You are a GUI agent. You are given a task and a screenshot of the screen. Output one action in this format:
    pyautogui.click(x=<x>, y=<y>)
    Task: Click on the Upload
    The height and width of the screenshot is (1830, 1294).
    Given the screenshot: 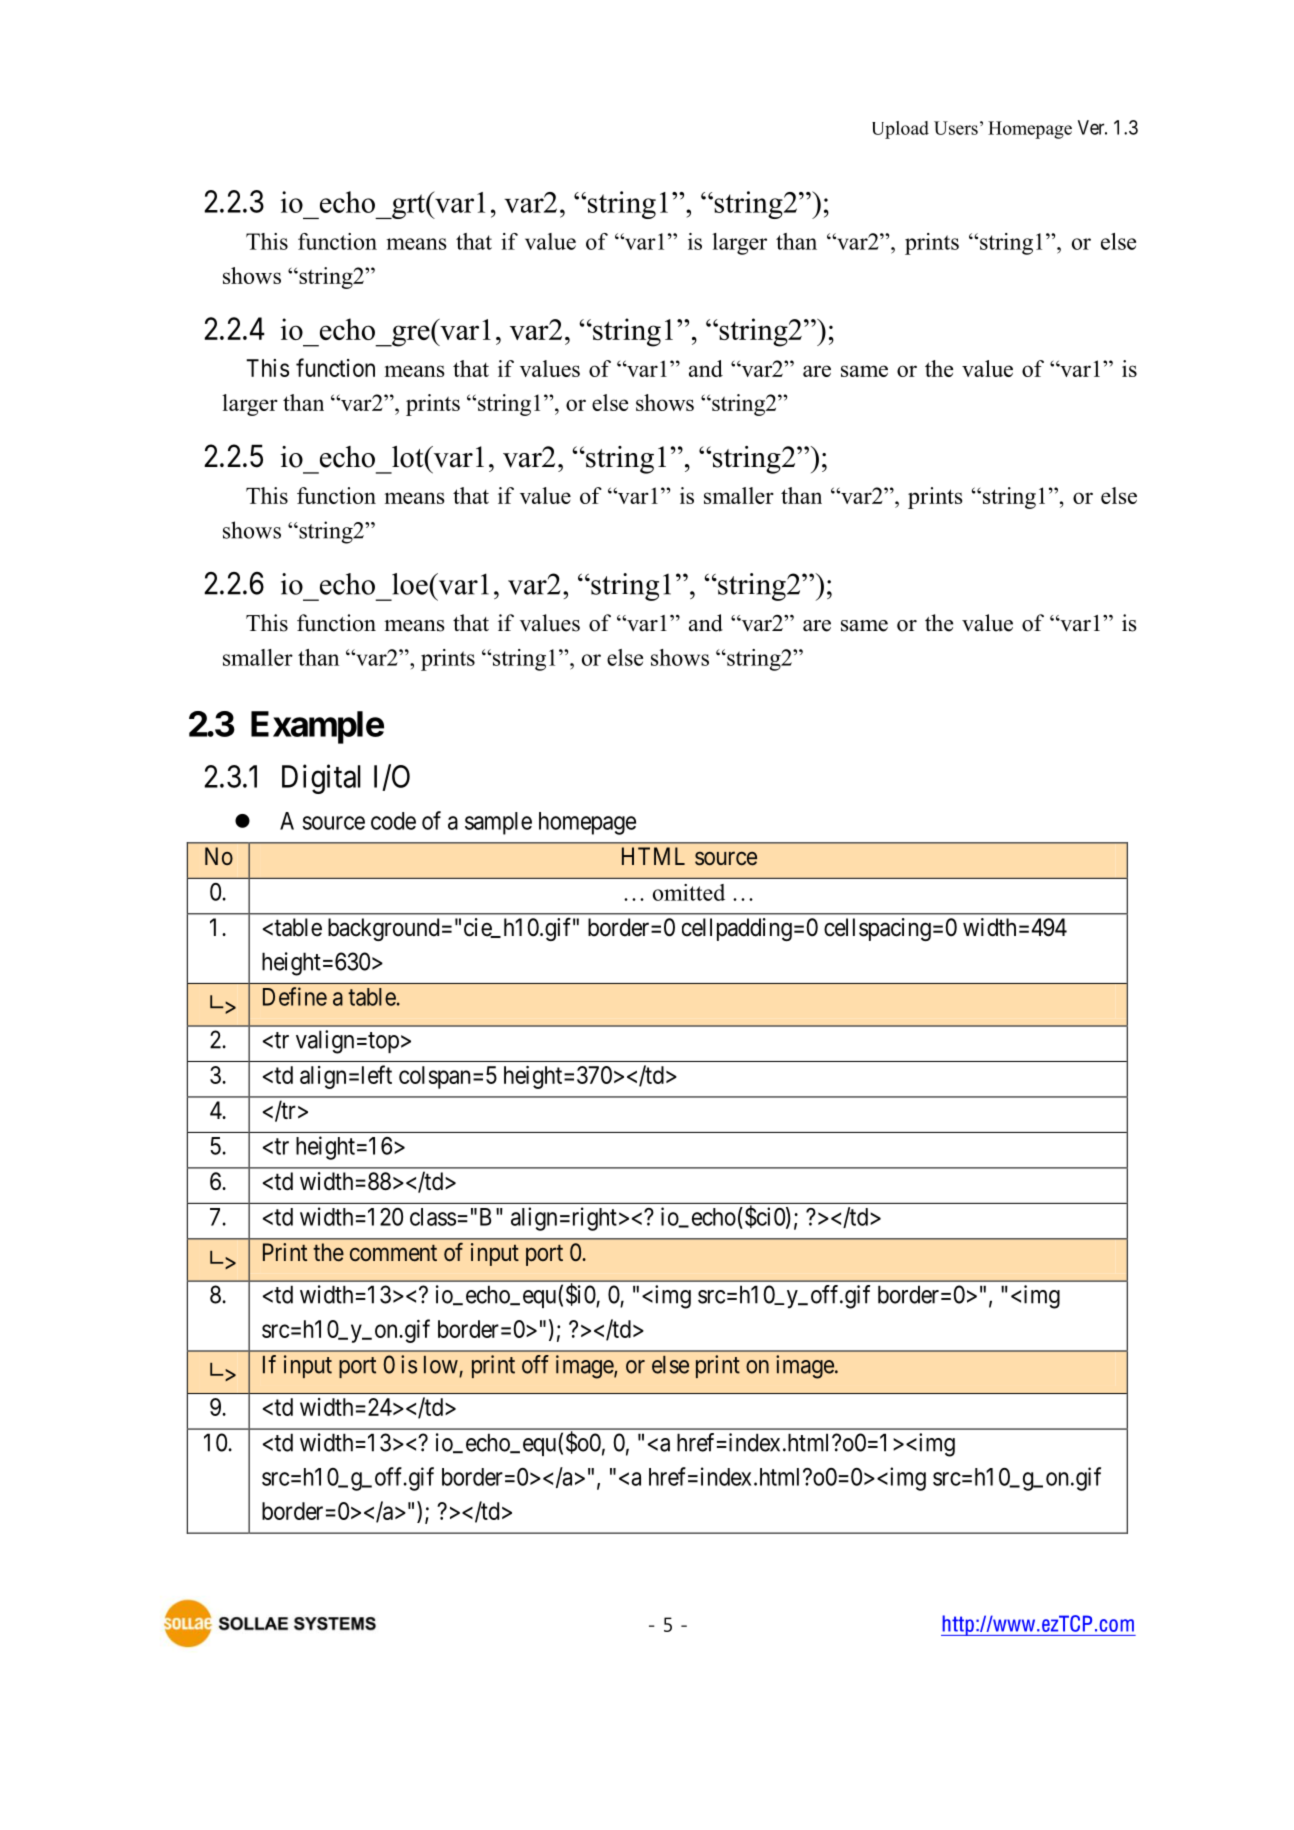 What is the action you would take?
    pyautogui.click(x=900, y=130)
